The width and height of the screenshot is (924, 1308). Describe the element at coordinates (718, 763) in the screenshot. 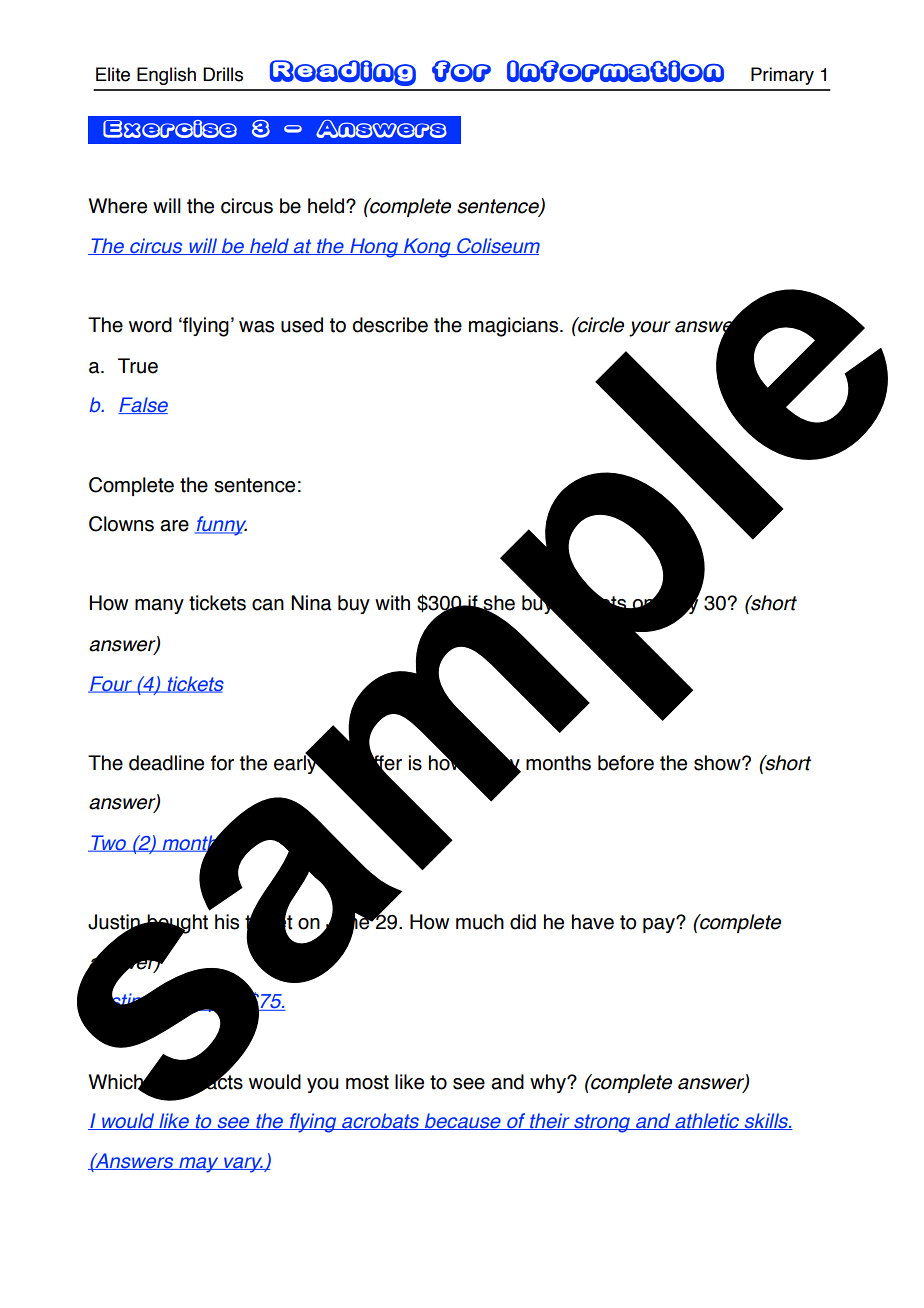

I see `show` at that location.
